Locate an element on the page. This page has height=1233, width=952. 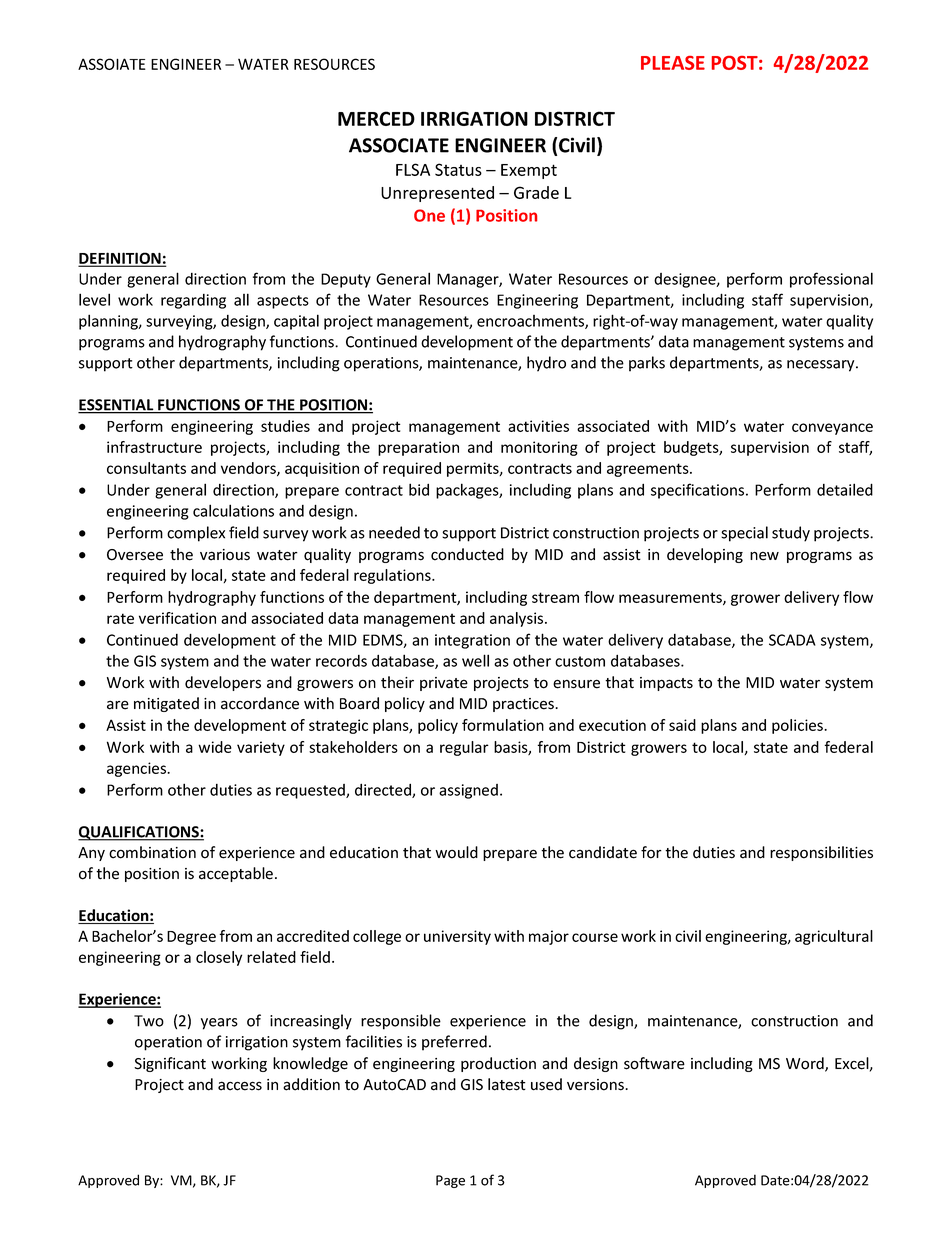
access is located at coordinates (240, 1086).
